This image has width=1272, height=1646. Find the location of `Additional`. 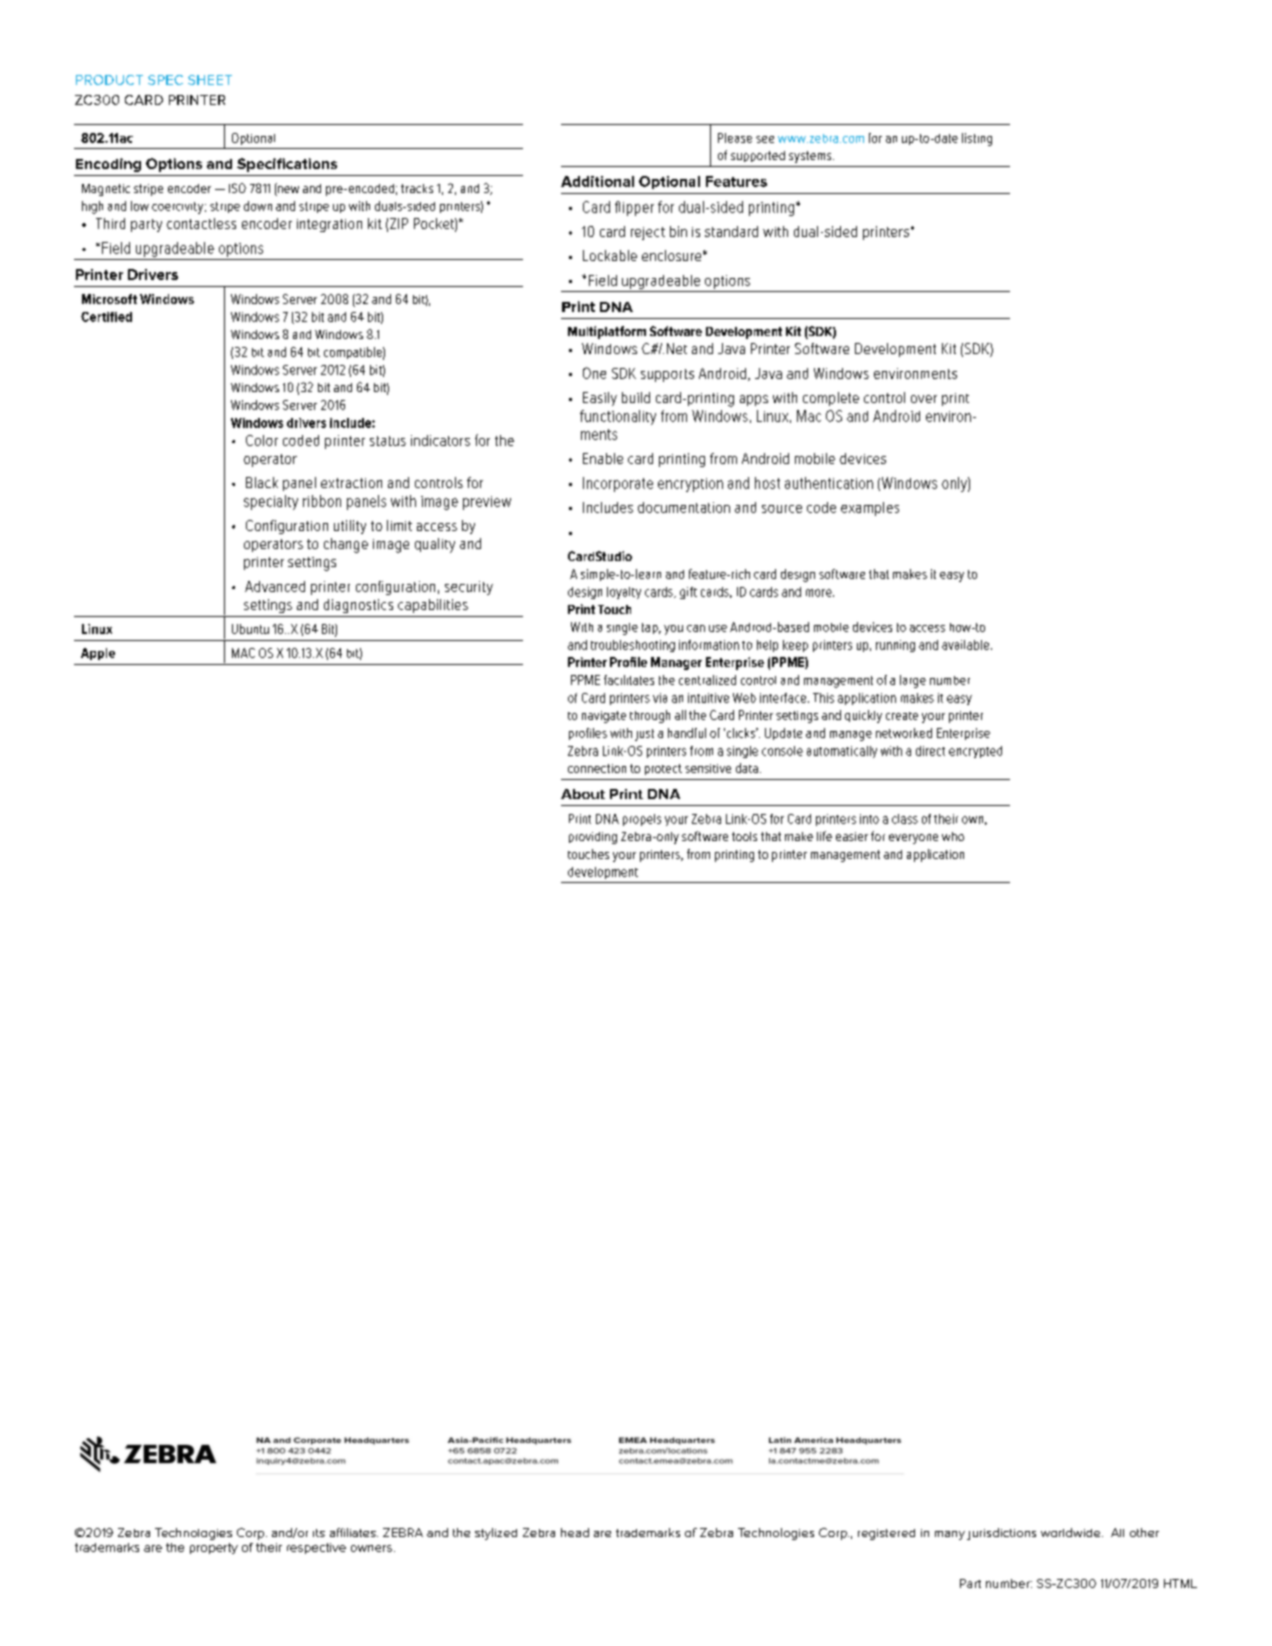

Additional is located at coordinates (597, 181).
